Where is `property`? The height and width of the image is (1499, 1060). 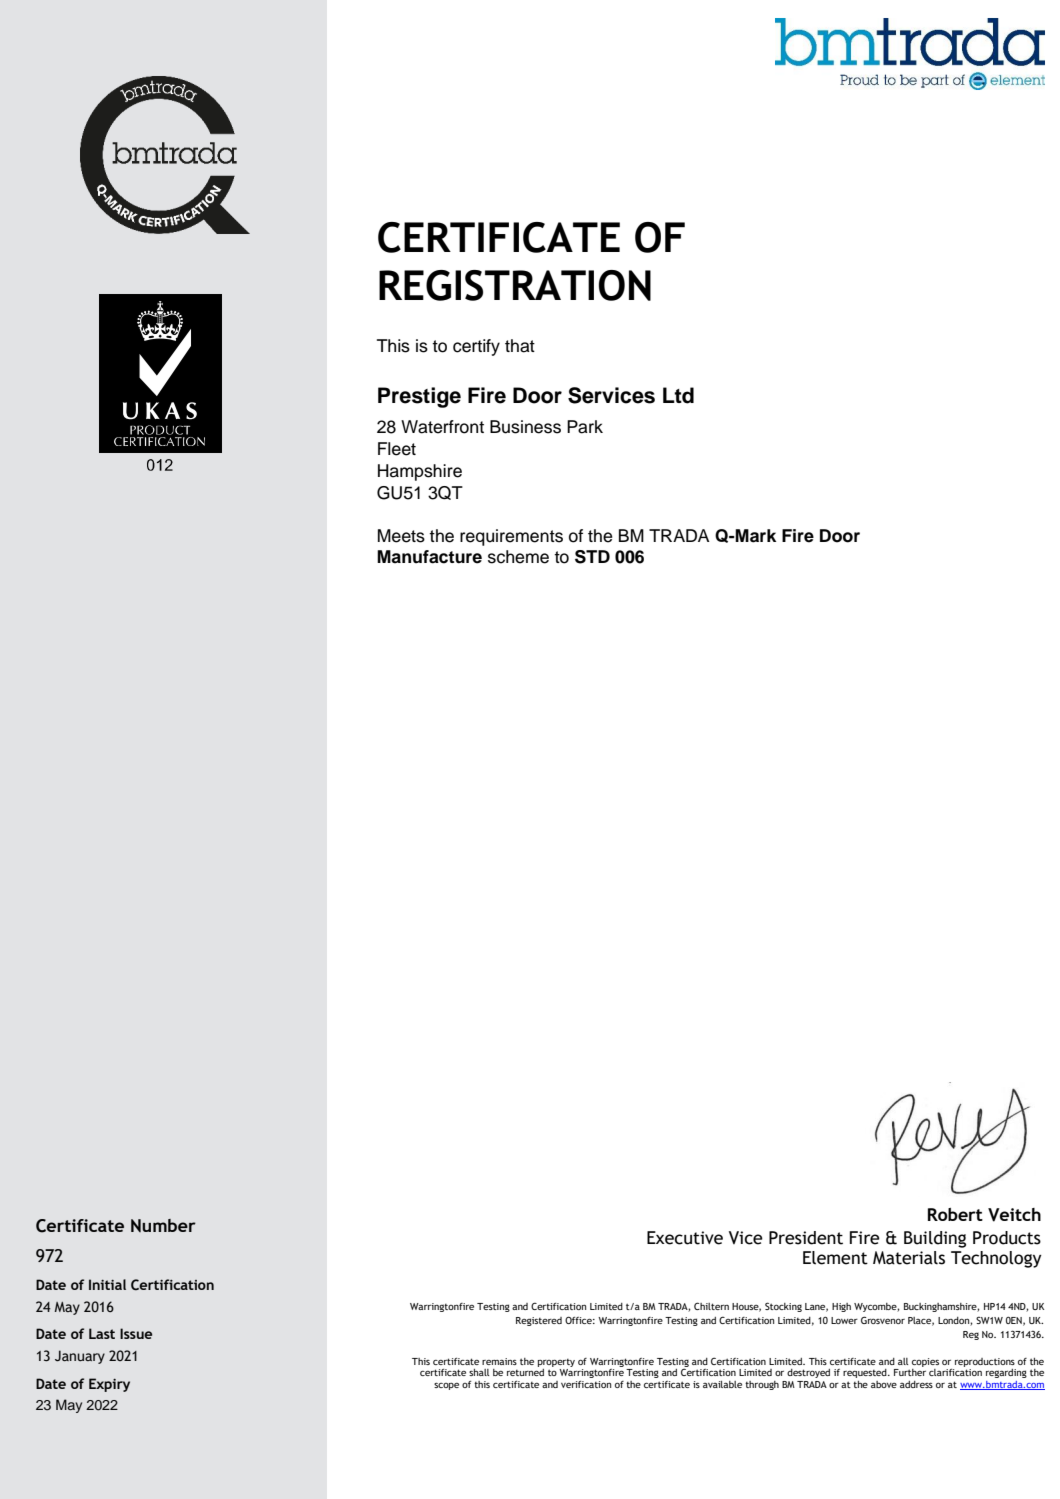
property is located at coordinates (556, 1363).
